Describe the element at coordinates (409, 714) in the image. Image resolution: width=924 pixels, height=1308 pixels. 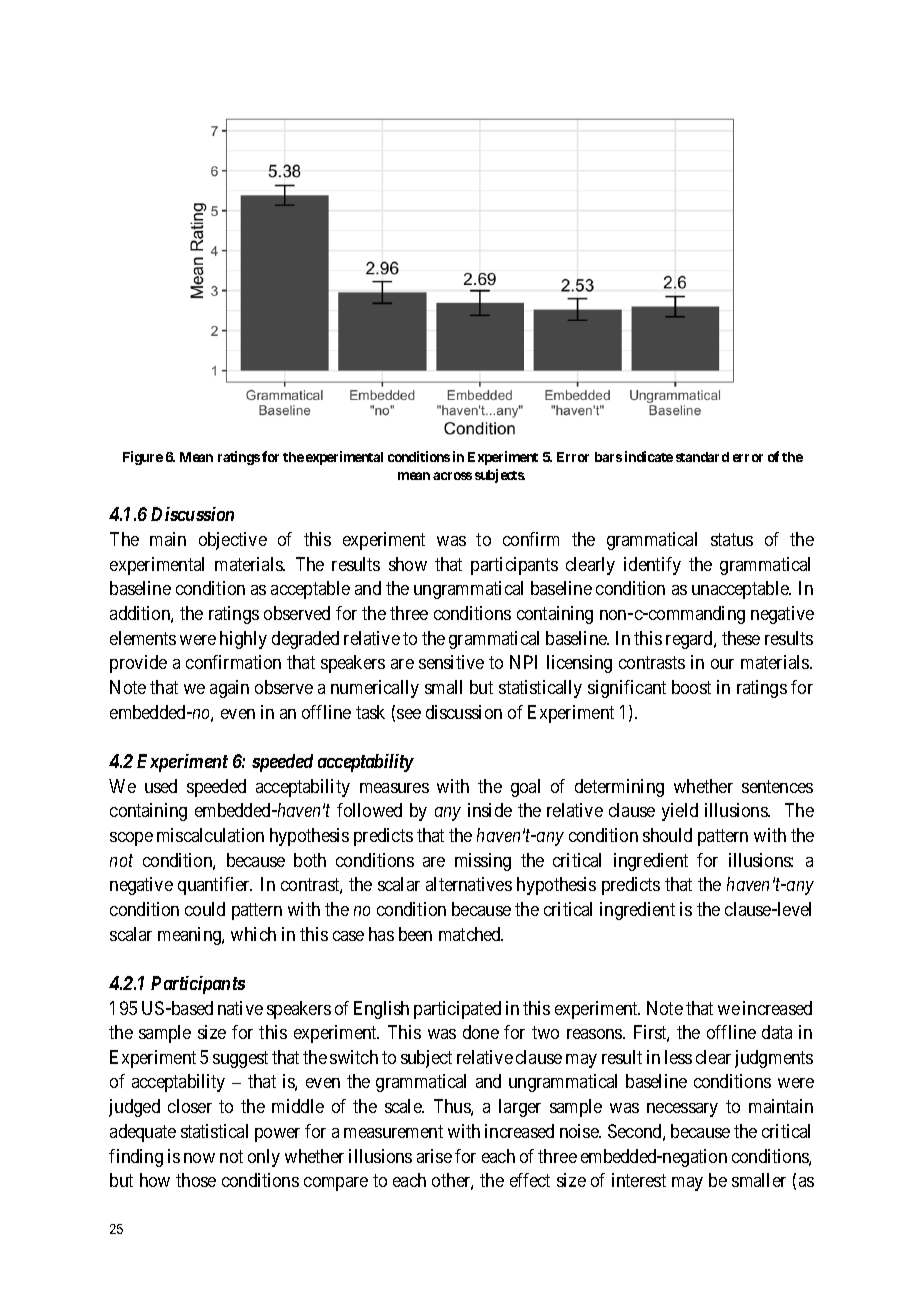
I see `see` at that location.
